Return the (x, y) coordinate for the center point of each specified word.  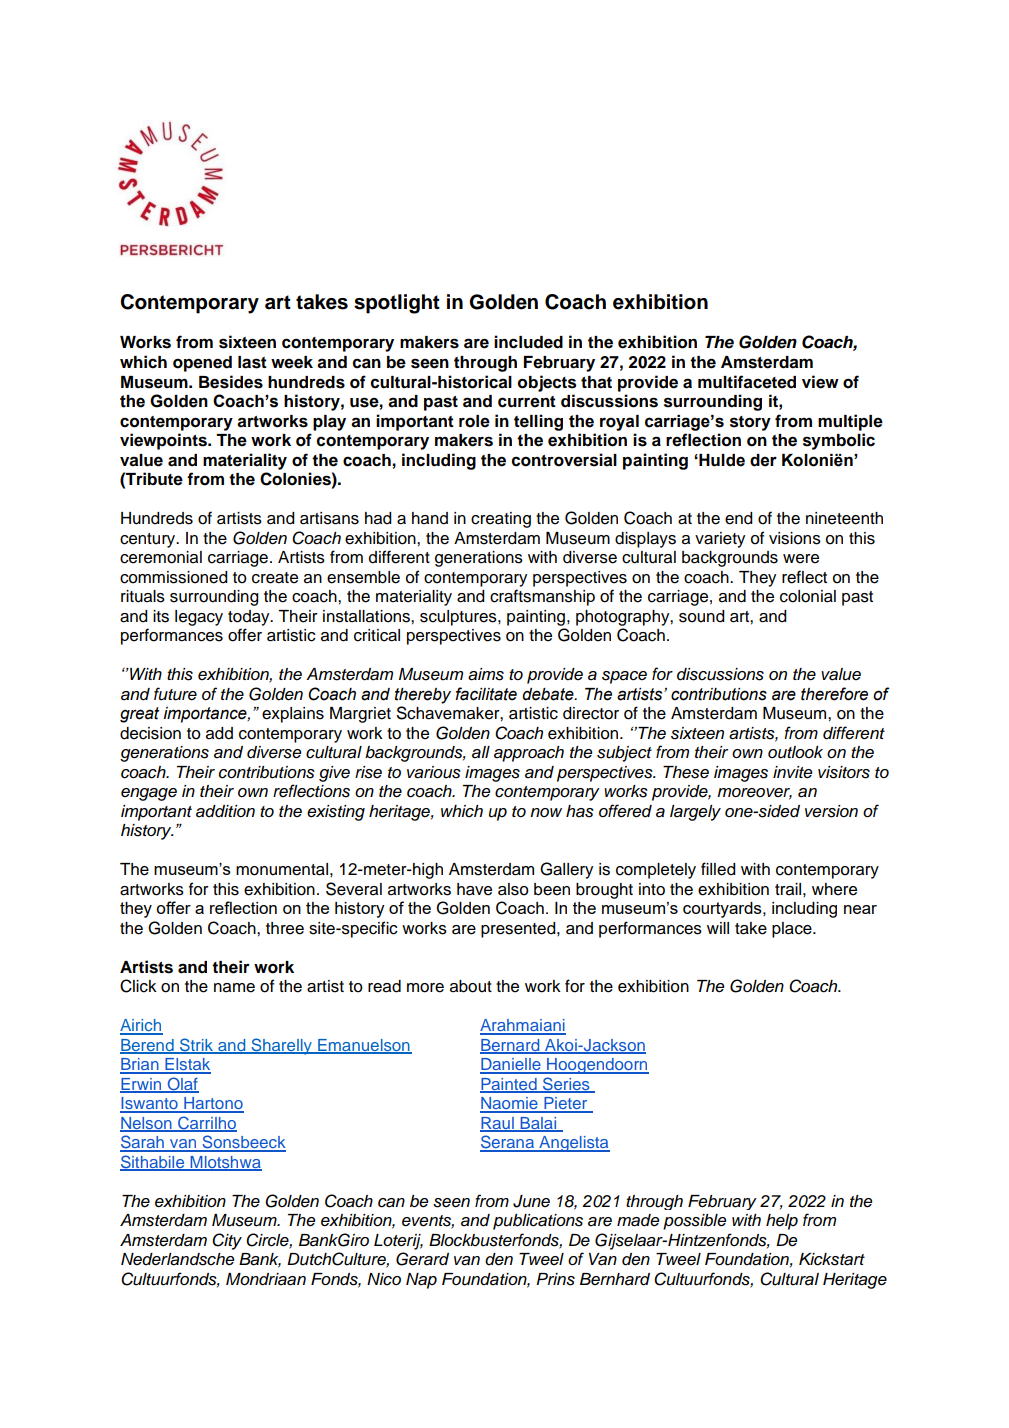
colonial (808, 596)
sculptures (459, 618)
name (234, 988)
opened (202, 364)
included (528, 342)
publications (538, 1222)
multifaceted (747, 382)
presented (519, 930)
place (793, 930)
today (250, 618)
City (227, 1241)
